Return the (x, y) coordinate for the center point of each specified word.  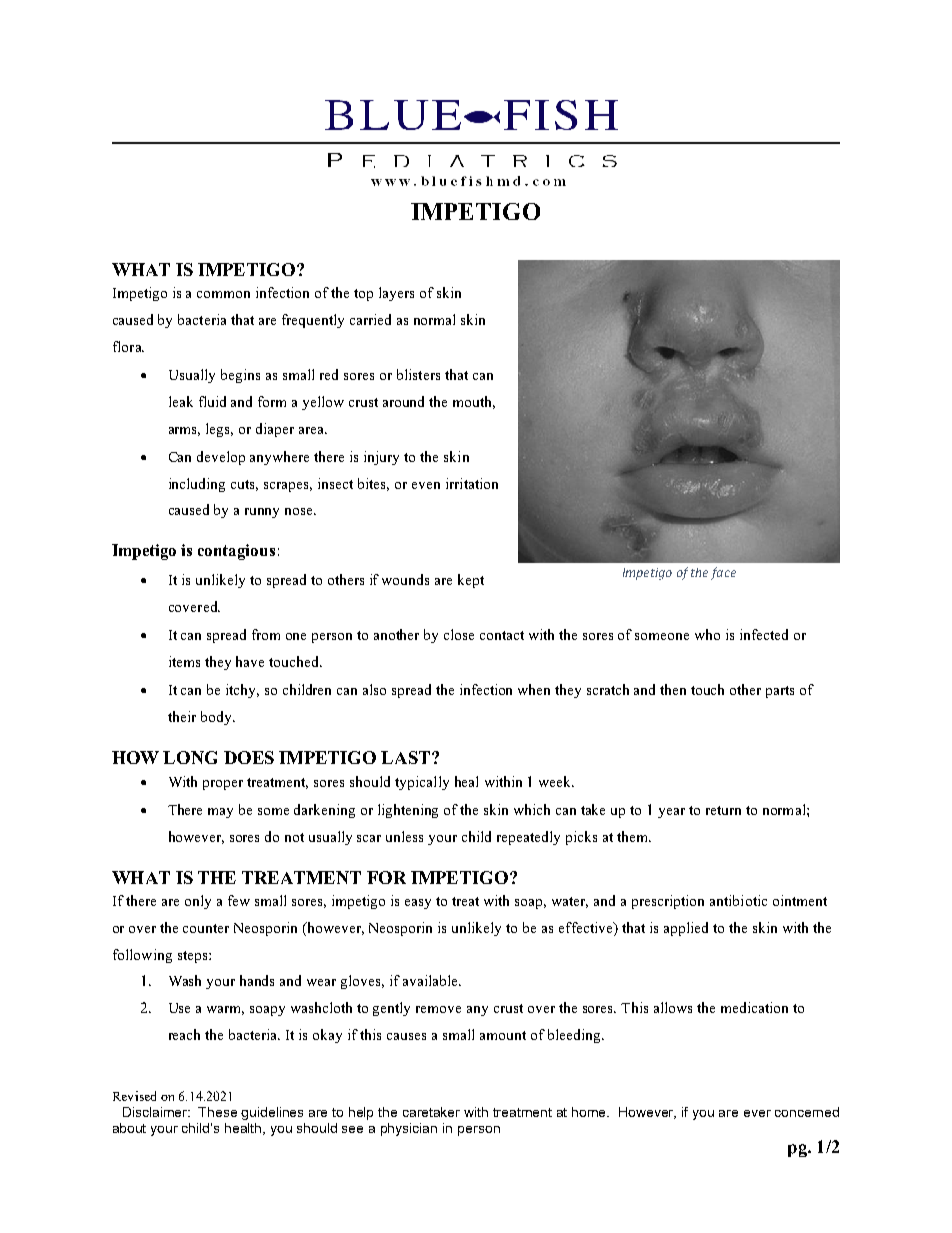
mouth (474, 402)
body (217, 718)
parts (780, 692)
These (217, 1112)
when (534, 689)
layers (396, 294)
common (223, 294)
